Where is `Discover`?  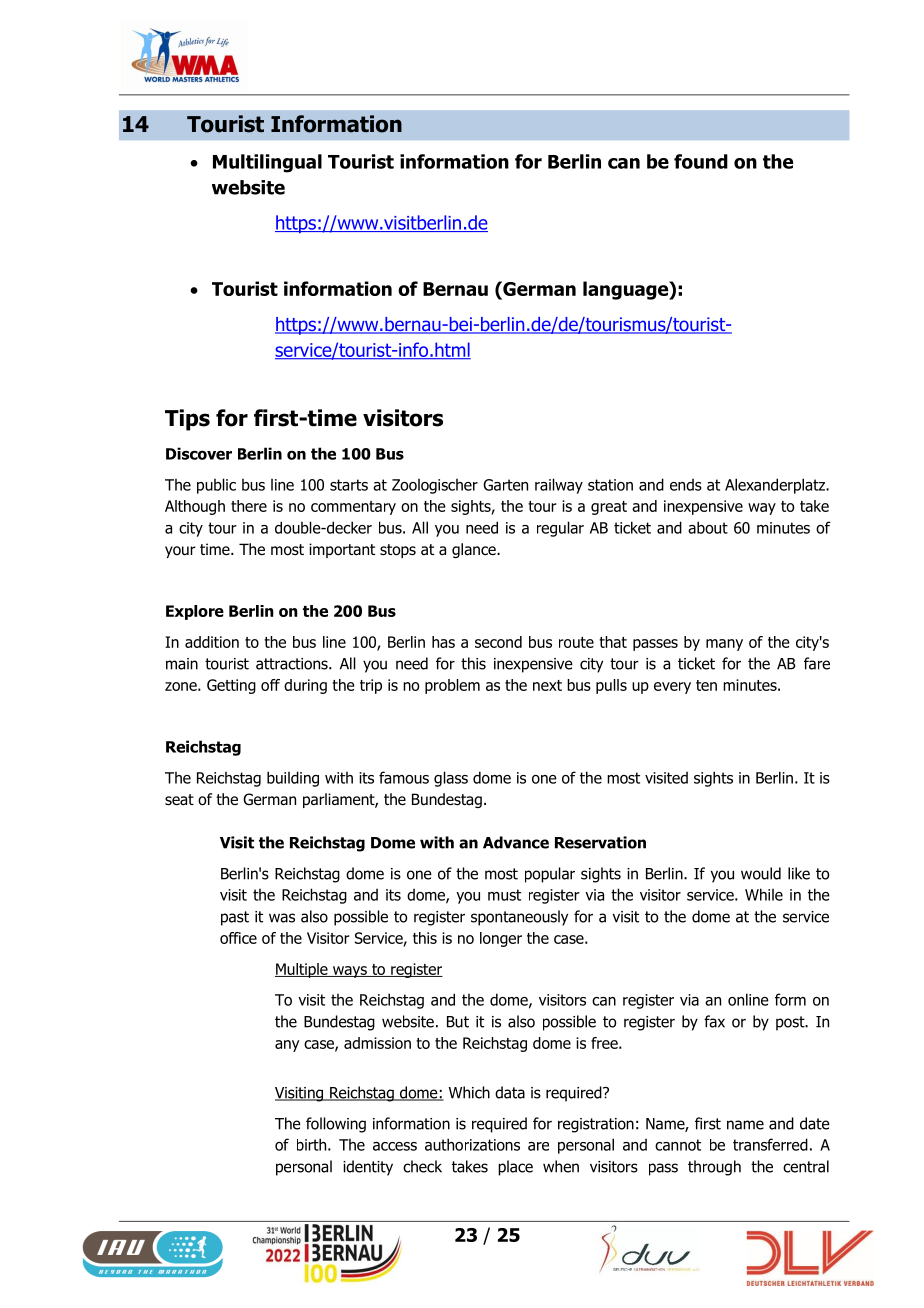 Discover is located at coordinates (199, 453).
